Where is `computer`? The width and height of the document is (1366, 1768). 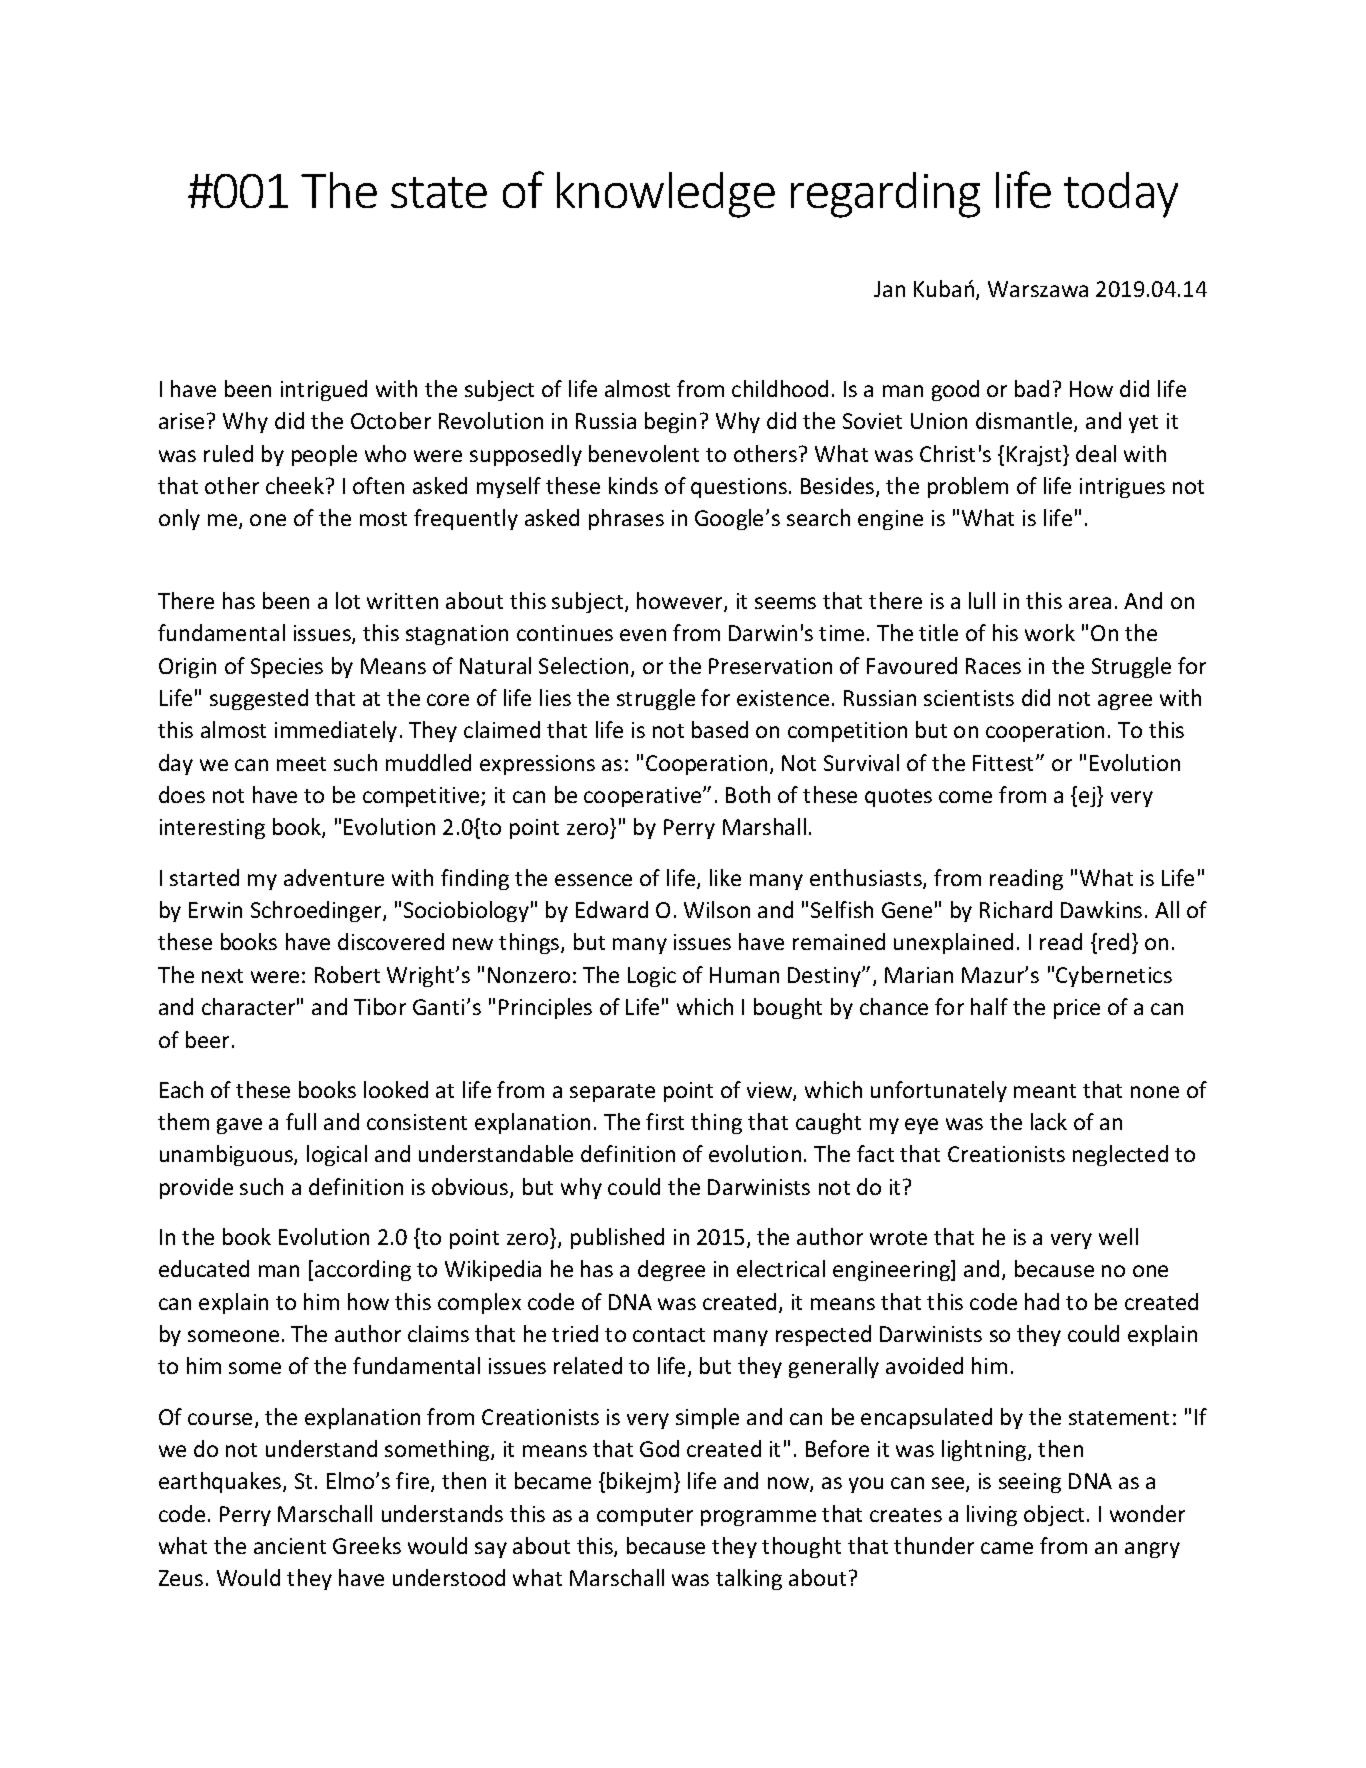 computer is located at coordinates (645, 1517).
